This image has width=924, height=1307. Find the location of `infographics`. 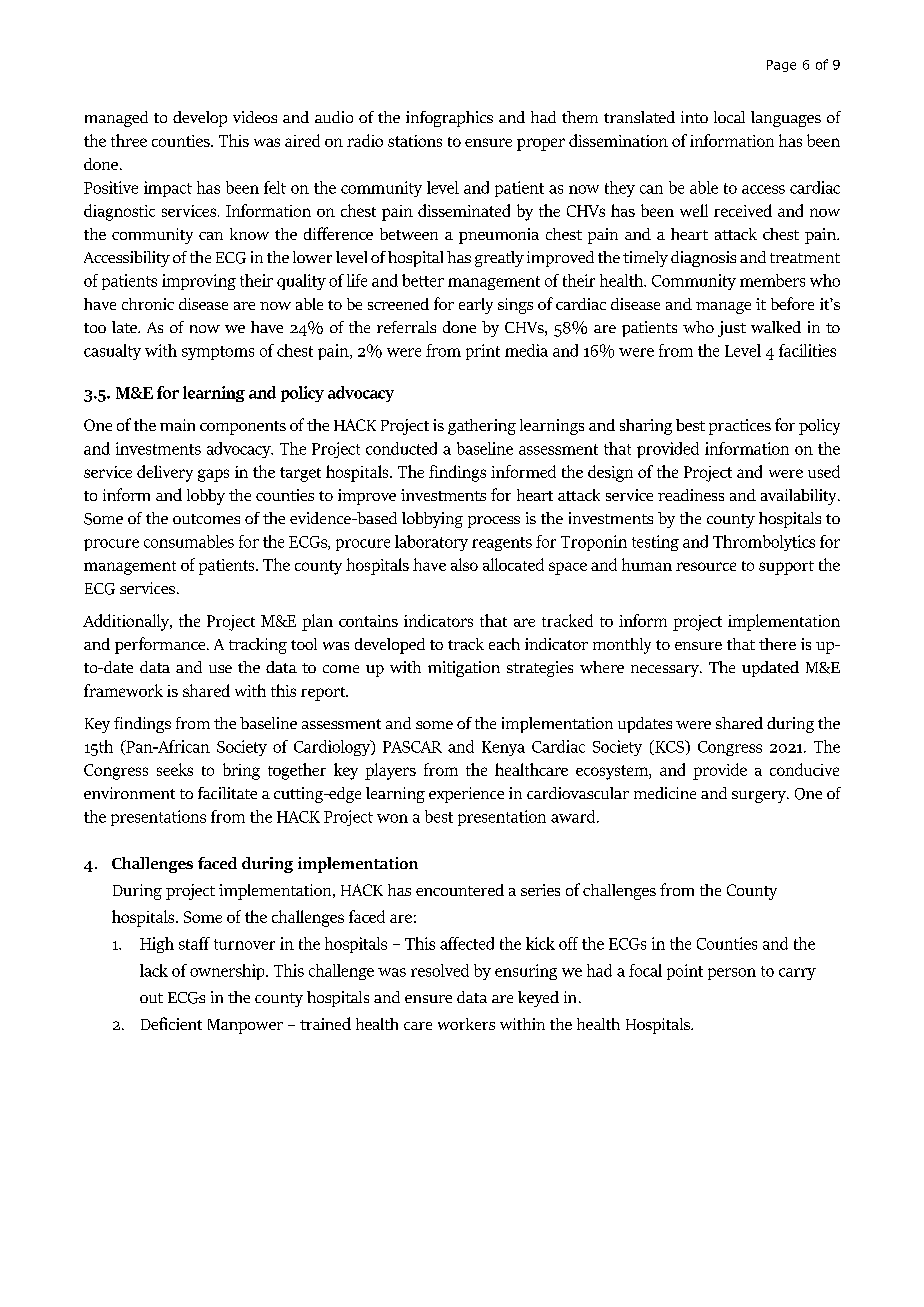

infographics is located at coordinates (449, 119).
